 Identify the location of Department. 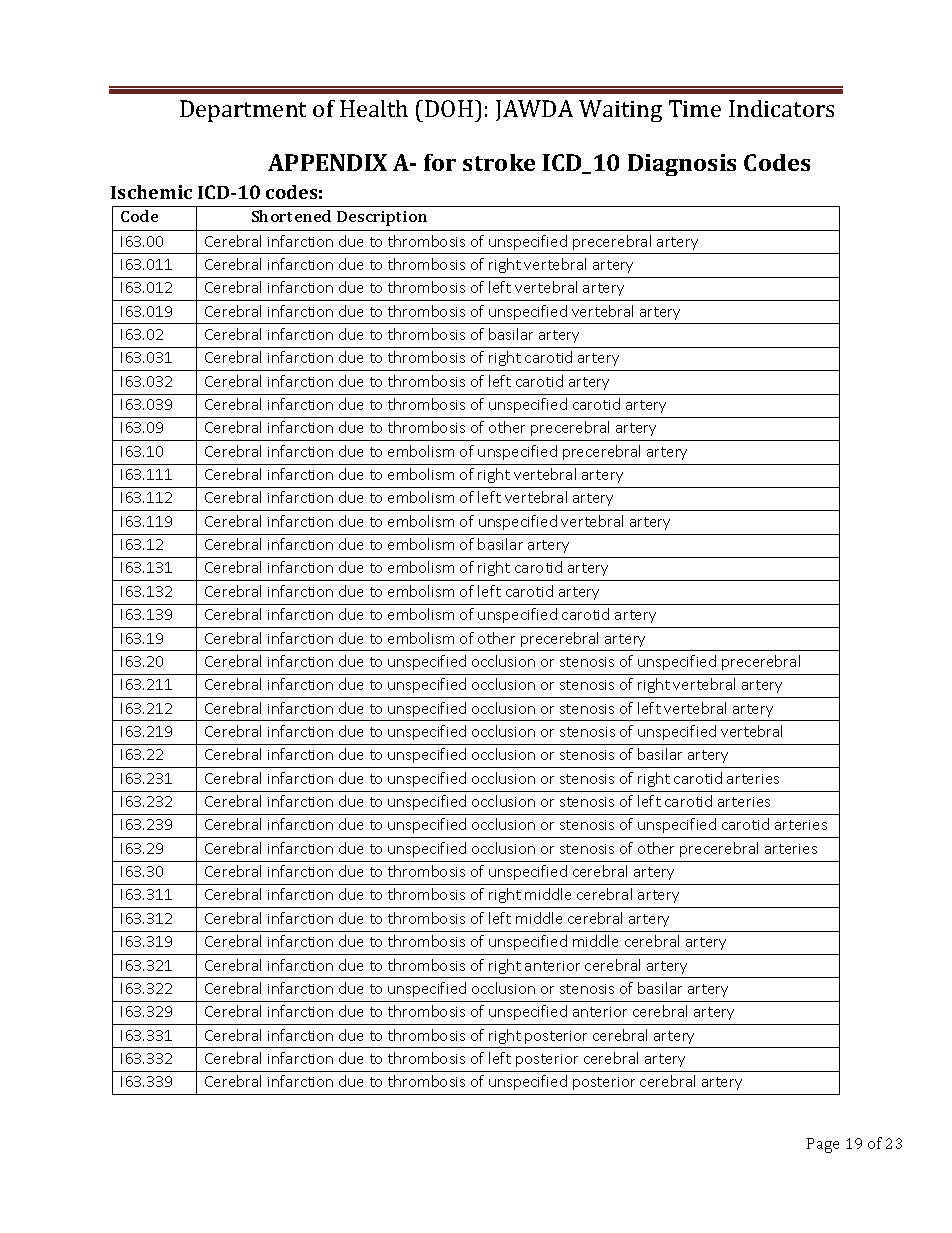
(243, 111).
